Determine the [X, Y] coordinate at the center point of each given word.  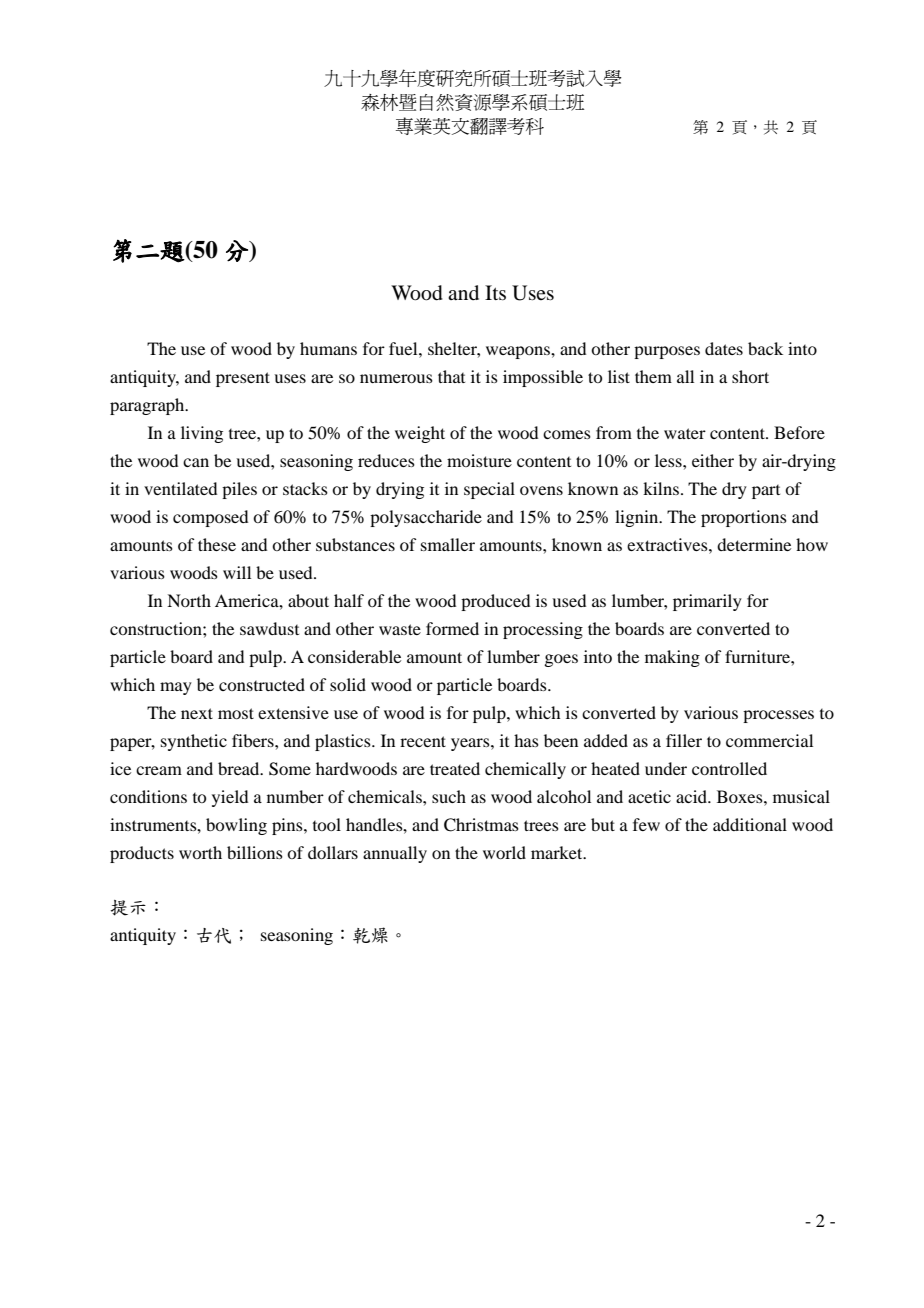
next [197, 713]
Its [495, 292]
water [685, 433]
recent [423, 741]
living [202, 434]
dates [724, 348]
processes [778, 716]
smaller [448, 544]
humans [328, 348]
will [237, 572]
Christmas [481, 825]
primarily [707, 602]
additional [750, 824]
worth [200, 852]
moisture [479, 460]
